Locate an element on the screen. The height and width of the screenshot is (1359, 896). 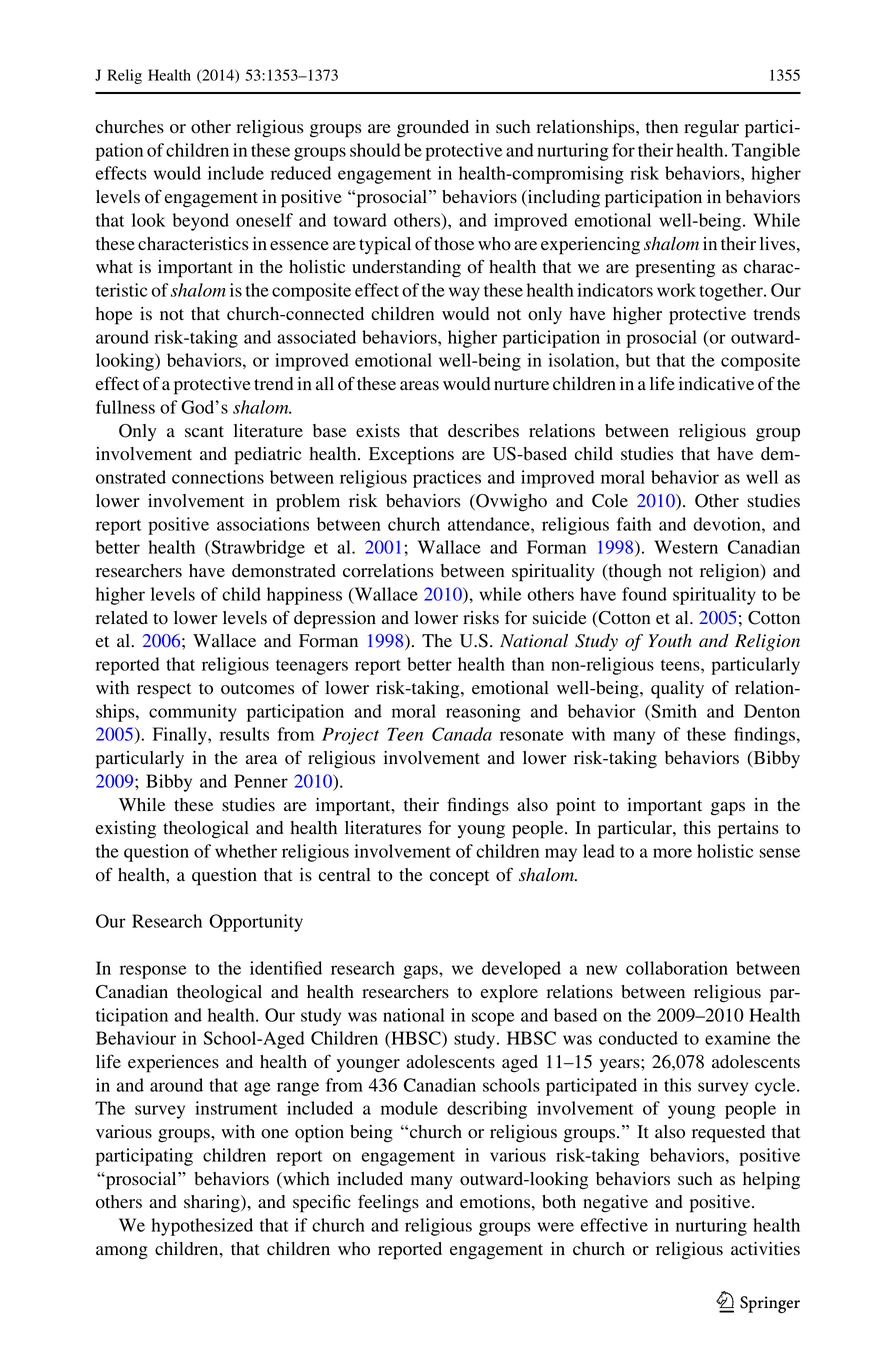
hypothesized is located at coordinates (202, 1227).
